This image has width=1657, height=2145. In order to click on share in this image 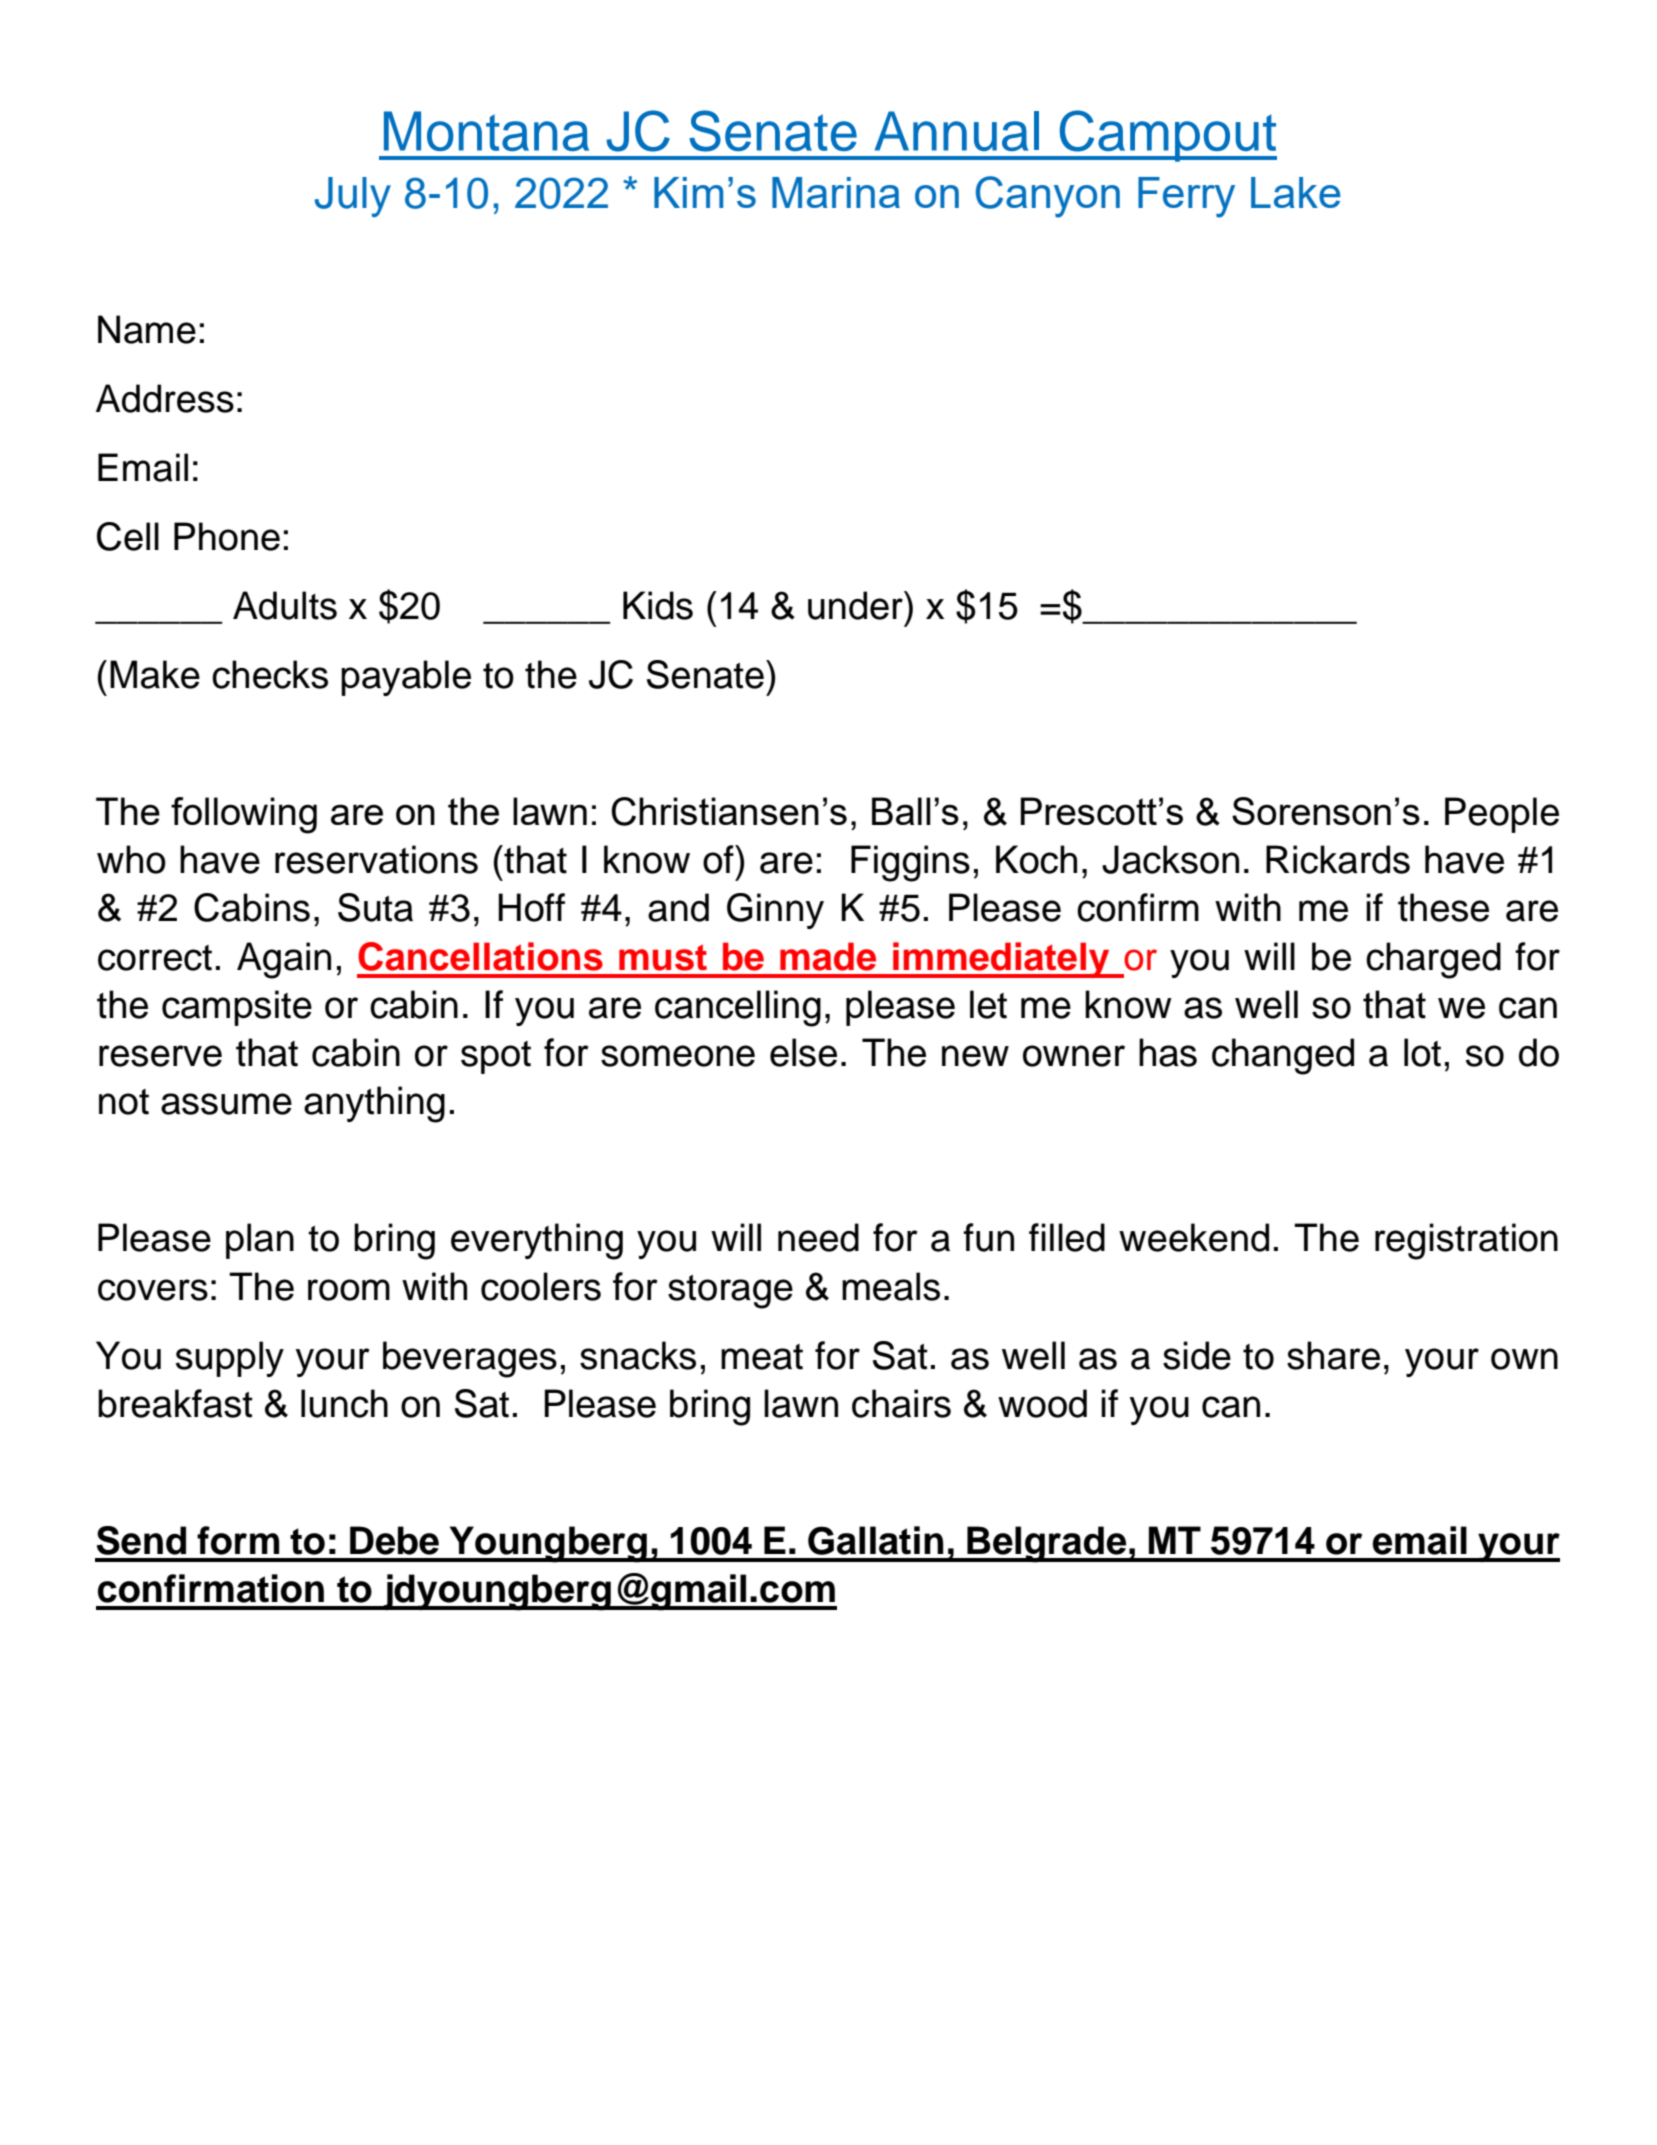, I will do `click(1333, 1355)`.
